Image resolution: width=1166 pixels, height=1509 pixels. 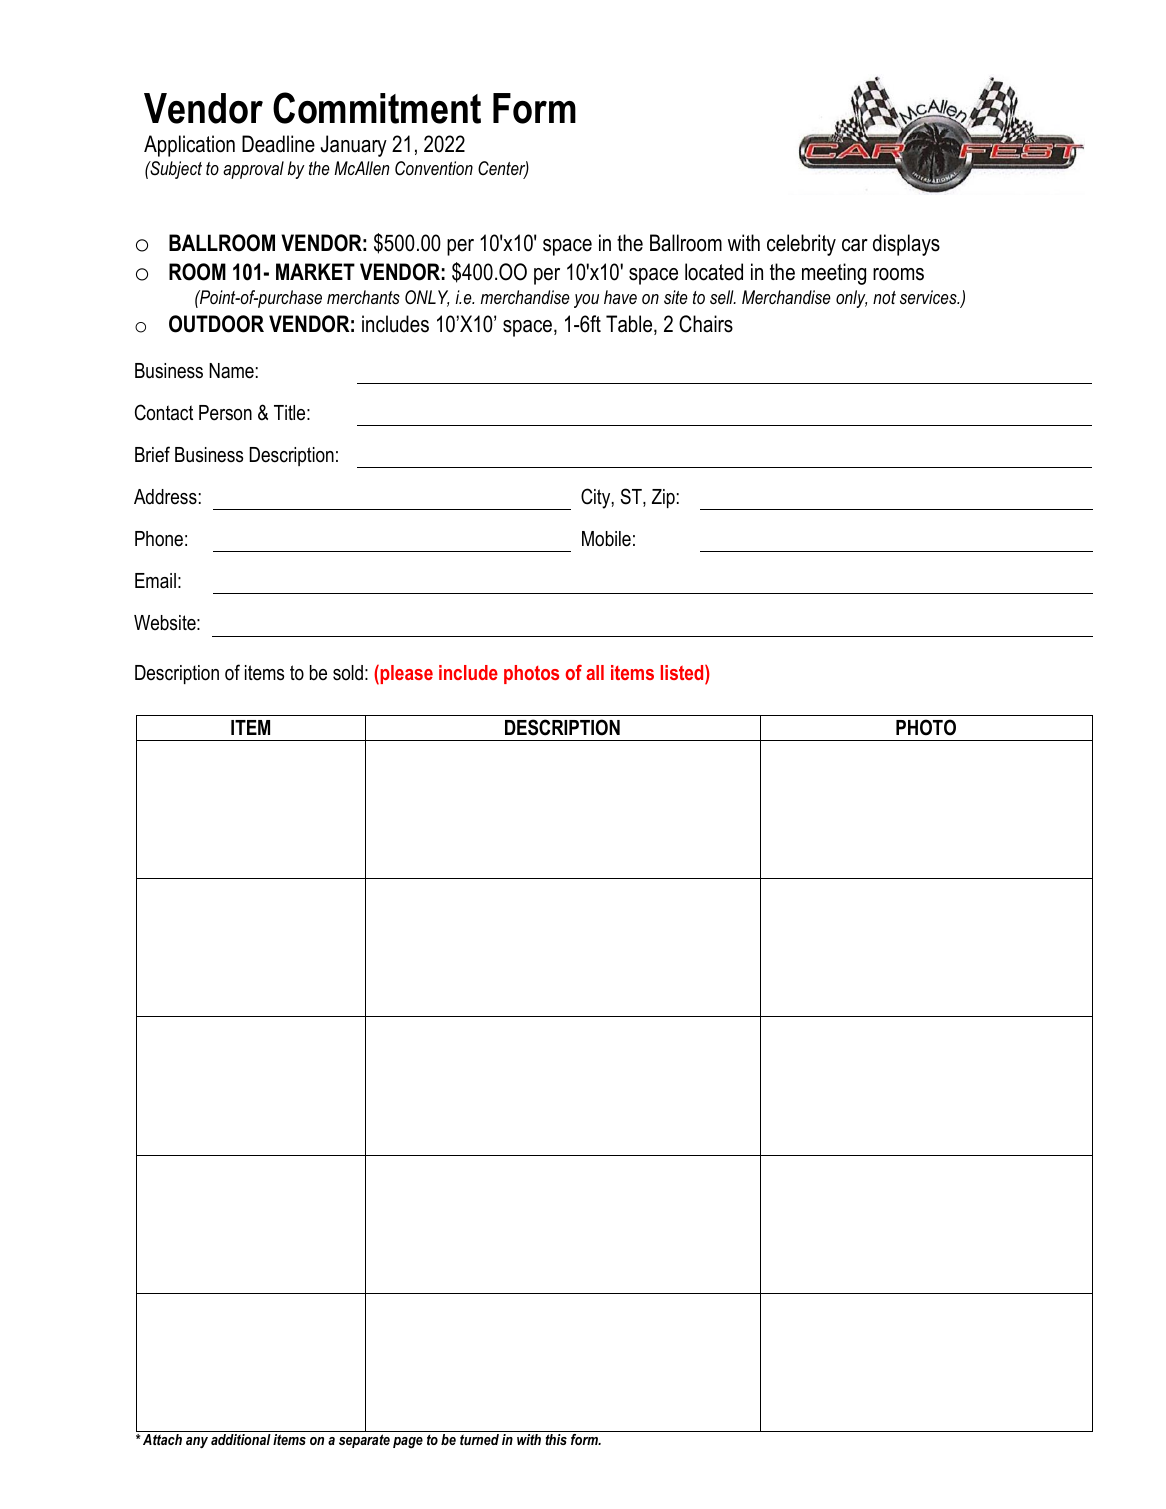 I want to click on this, so click(x=556, y=1439).
